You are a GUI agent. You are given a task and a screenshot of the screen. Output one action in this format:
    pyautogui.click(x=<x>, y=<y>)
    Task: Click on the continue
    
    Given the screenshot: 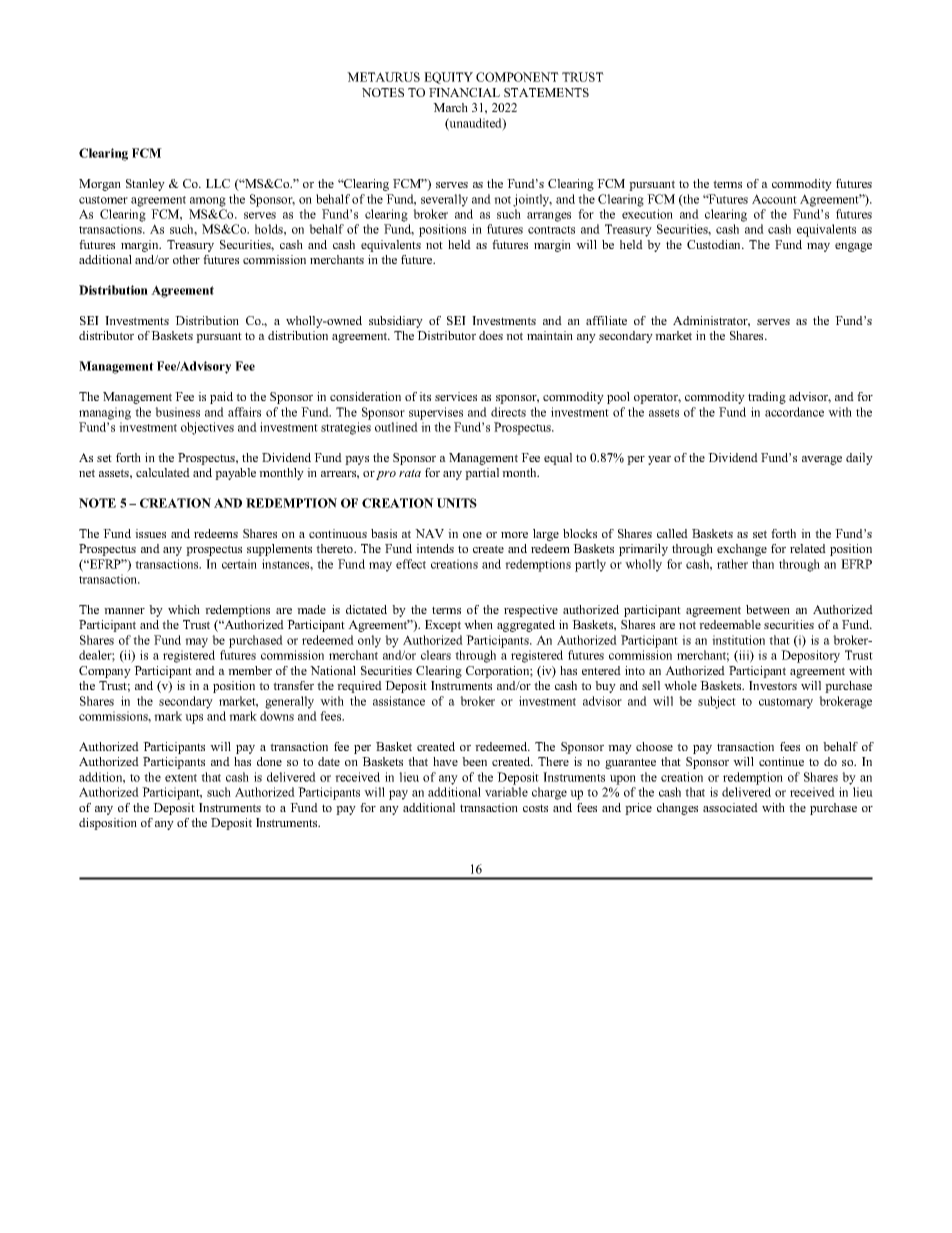 What is the action you would take?
    pyautogui.click(x=781, y=761)
